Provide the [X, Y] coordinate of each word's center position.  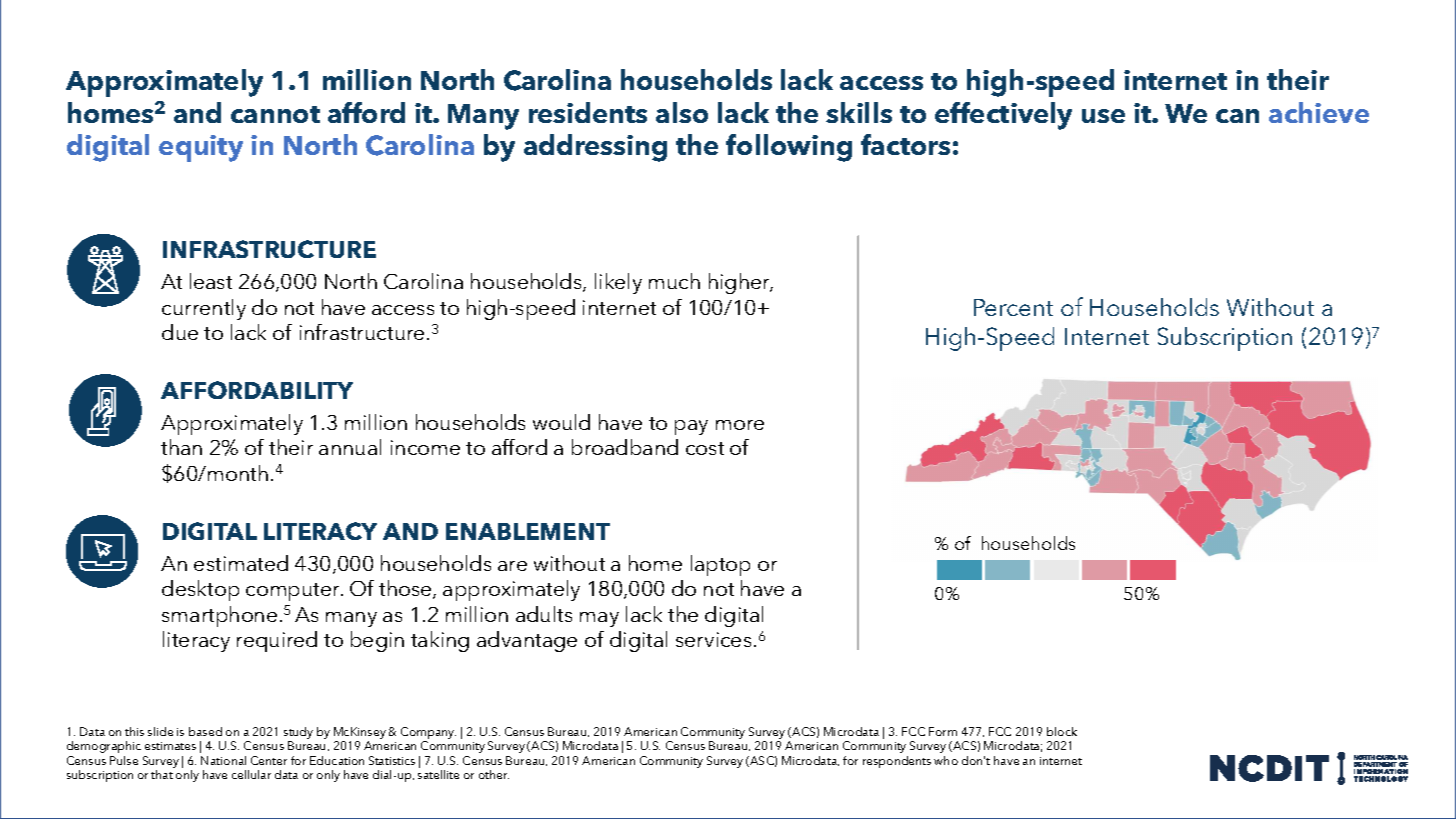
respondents [897, 762]
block [1062, 731]
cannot [275, 114]
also [682, 112]
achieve [1319, 112]
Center [269, 760]
